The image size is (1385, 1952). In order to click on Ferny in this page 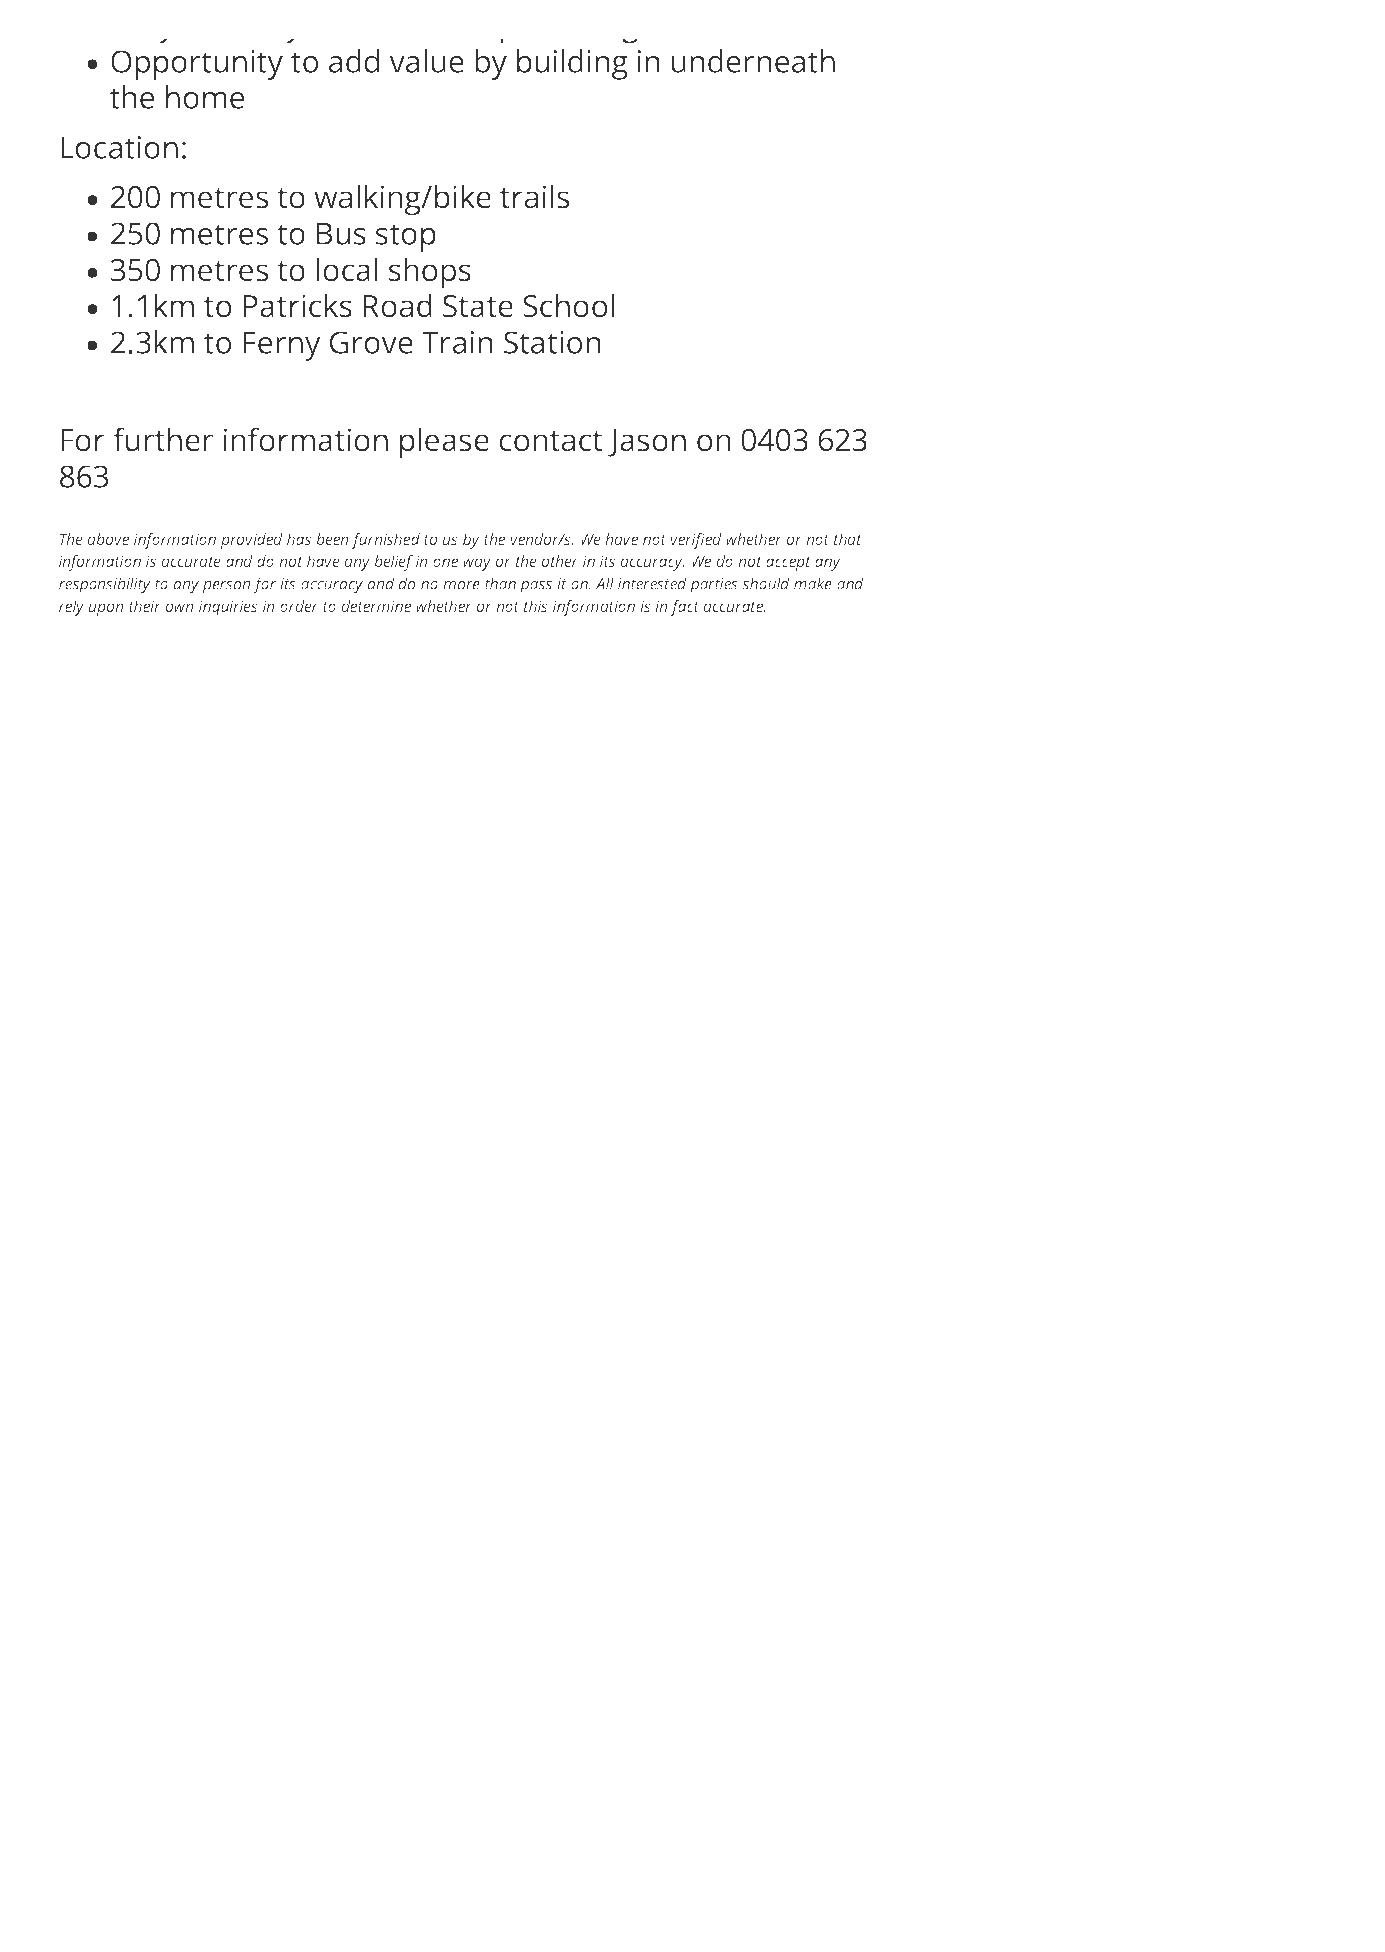, I will do `click(282, 346)`.
